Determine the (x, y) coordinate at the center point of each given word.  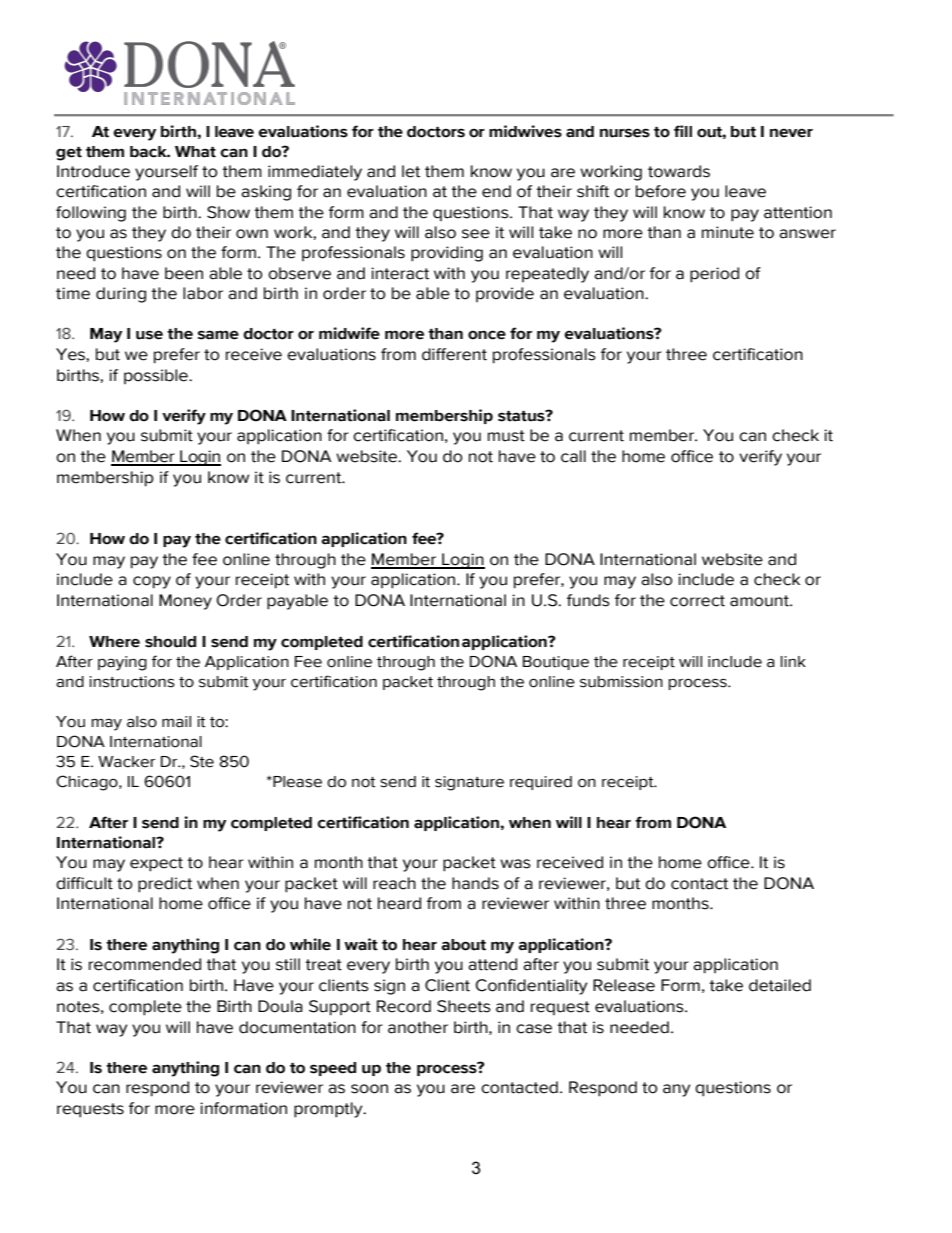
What (195, 152)
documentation (297, 1027)
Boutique (556, 663)
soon (369, 1089)
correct (697, 601)
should (170, 642)
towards (679, 171)
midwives (525, 131)
